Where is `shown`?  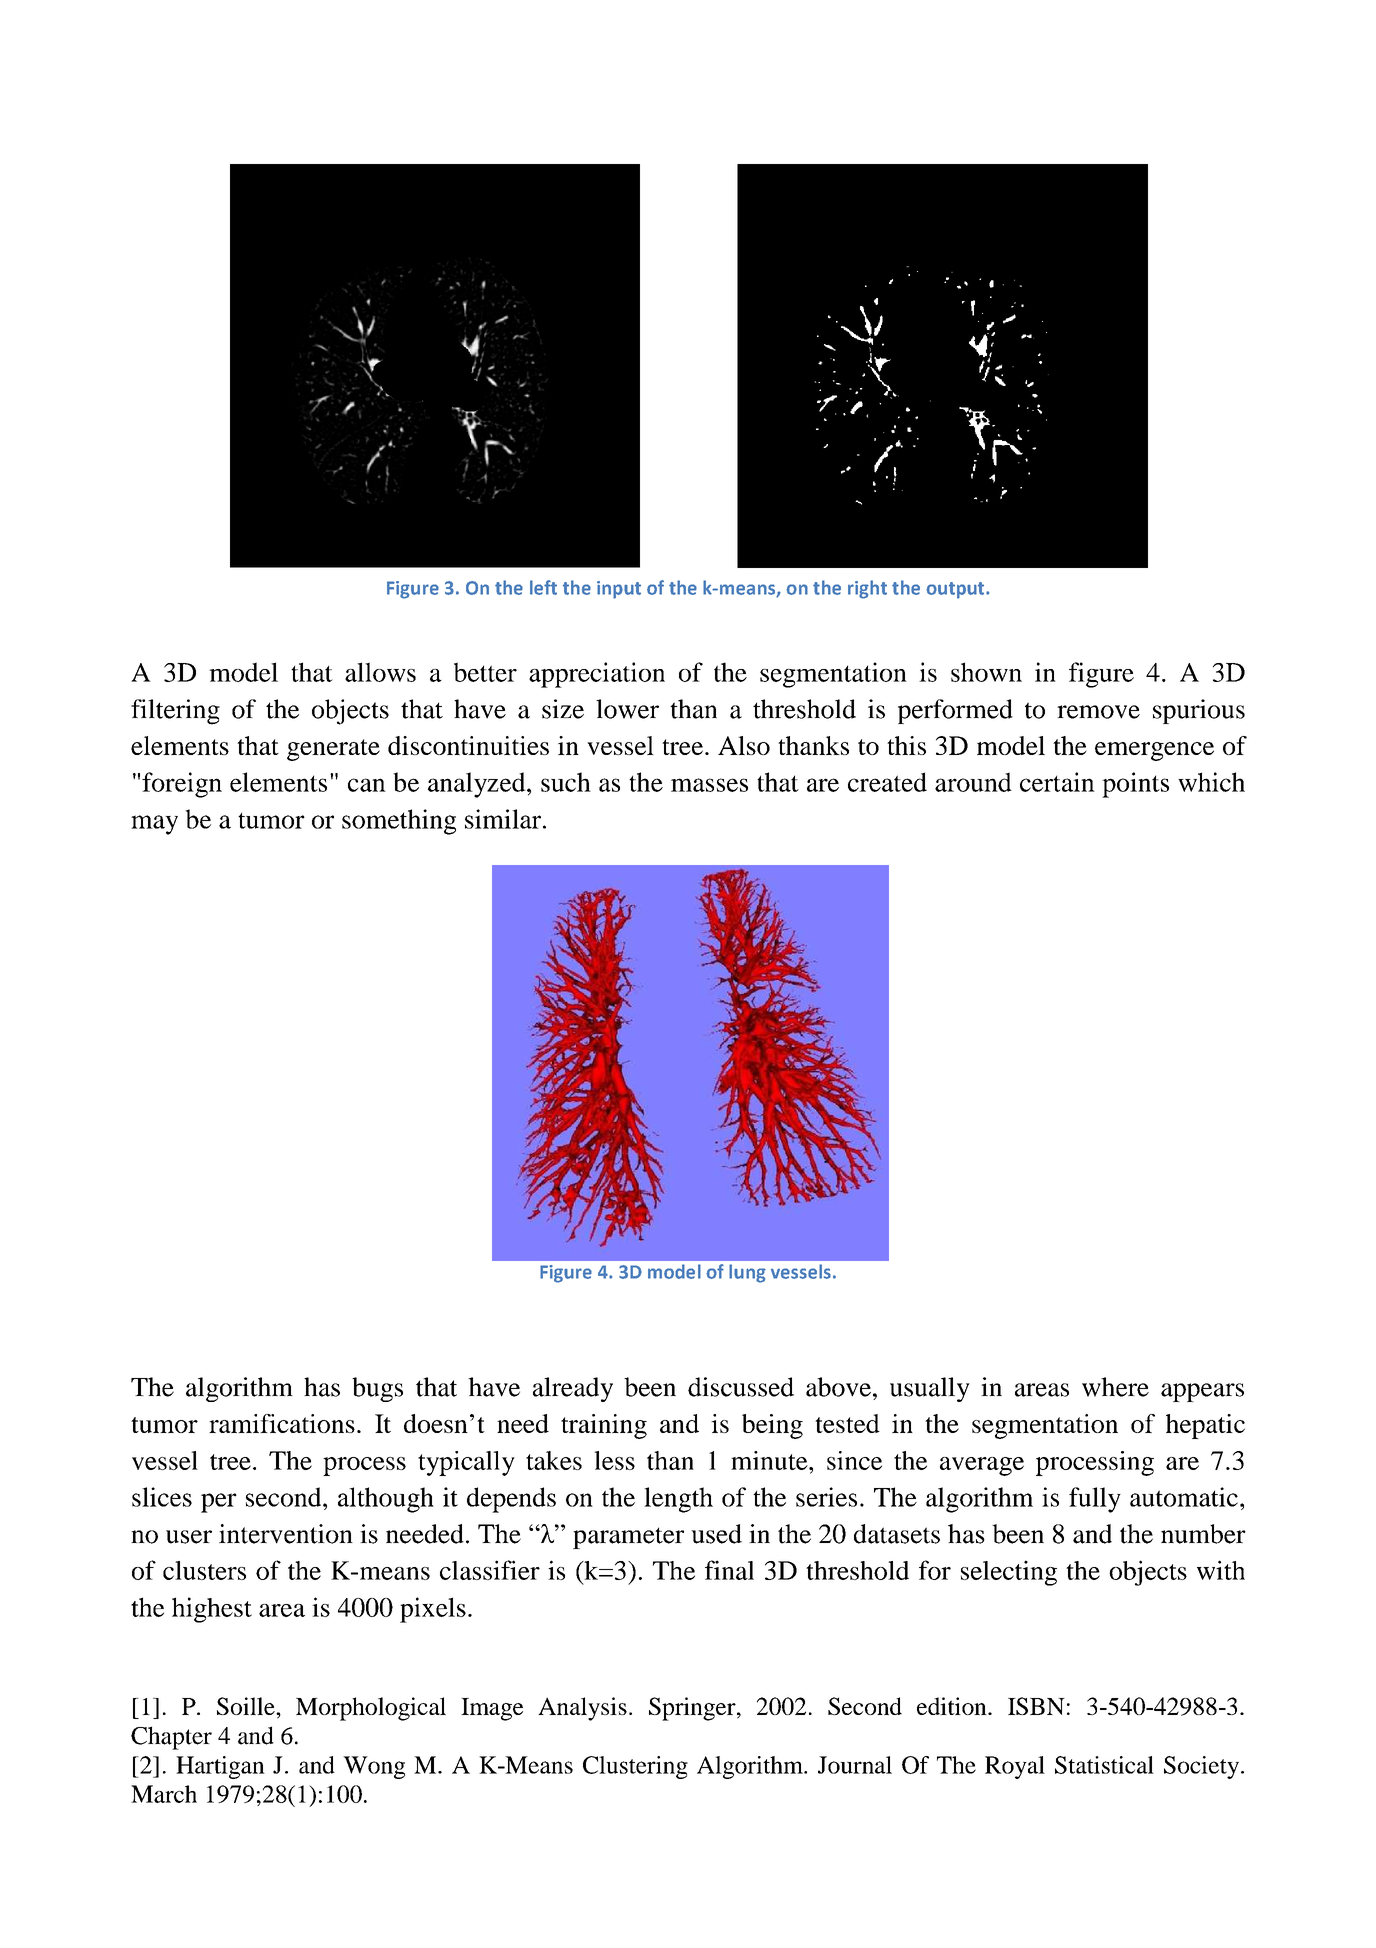 shown is located at coordinates (986, 672).
